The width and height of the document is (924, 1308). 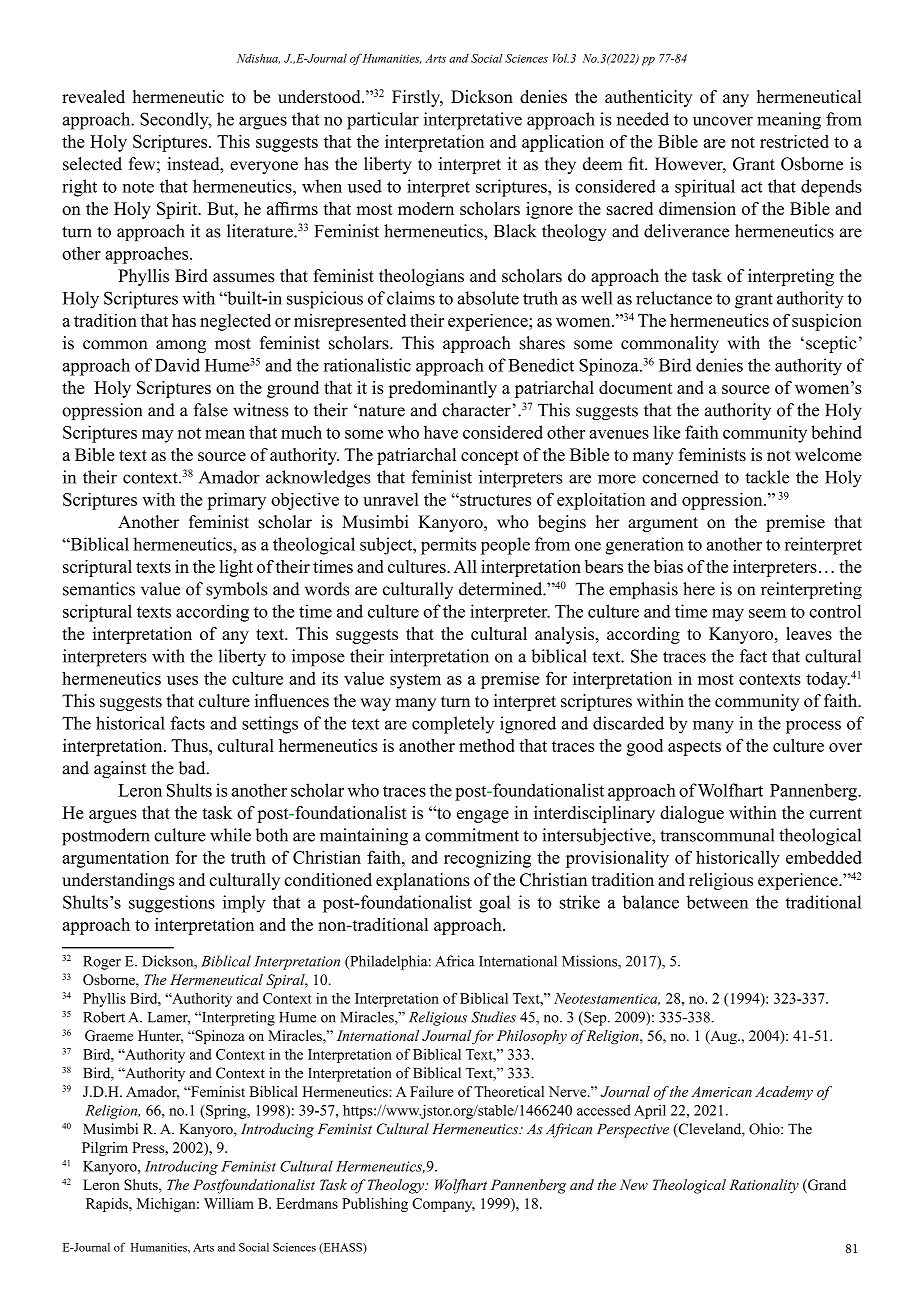 What do you see at coordinates (236, 501) in the document?
I see `primary` at bounding box center [236, 501].
